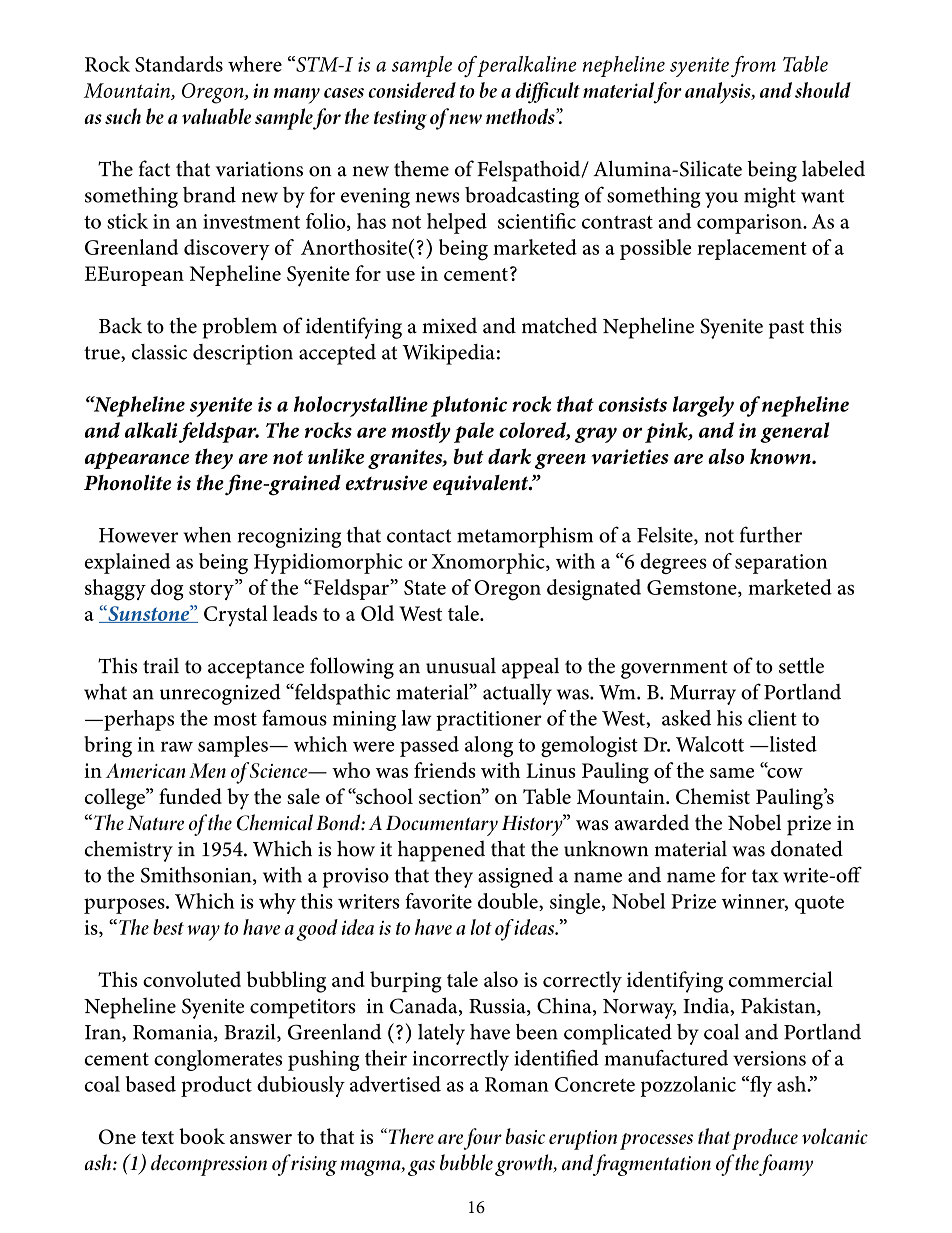 The image size is (952, 1233). What do you see at coordinates (412, 90) in the document?
I see `considered` at bounding box center [412, 90].
